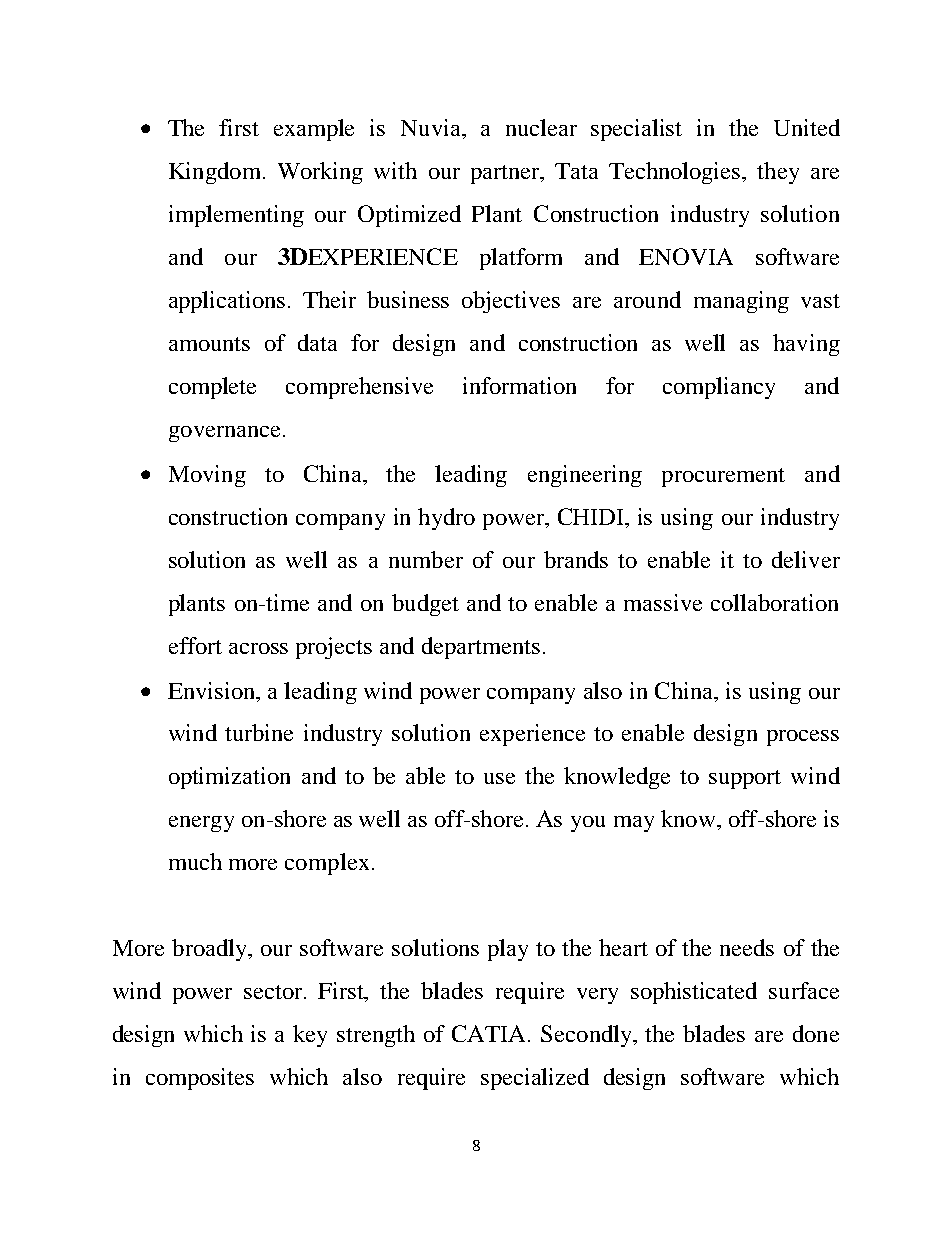 This screenshot has height=1233, width=952. I want to click on they, so click(778, 173).
